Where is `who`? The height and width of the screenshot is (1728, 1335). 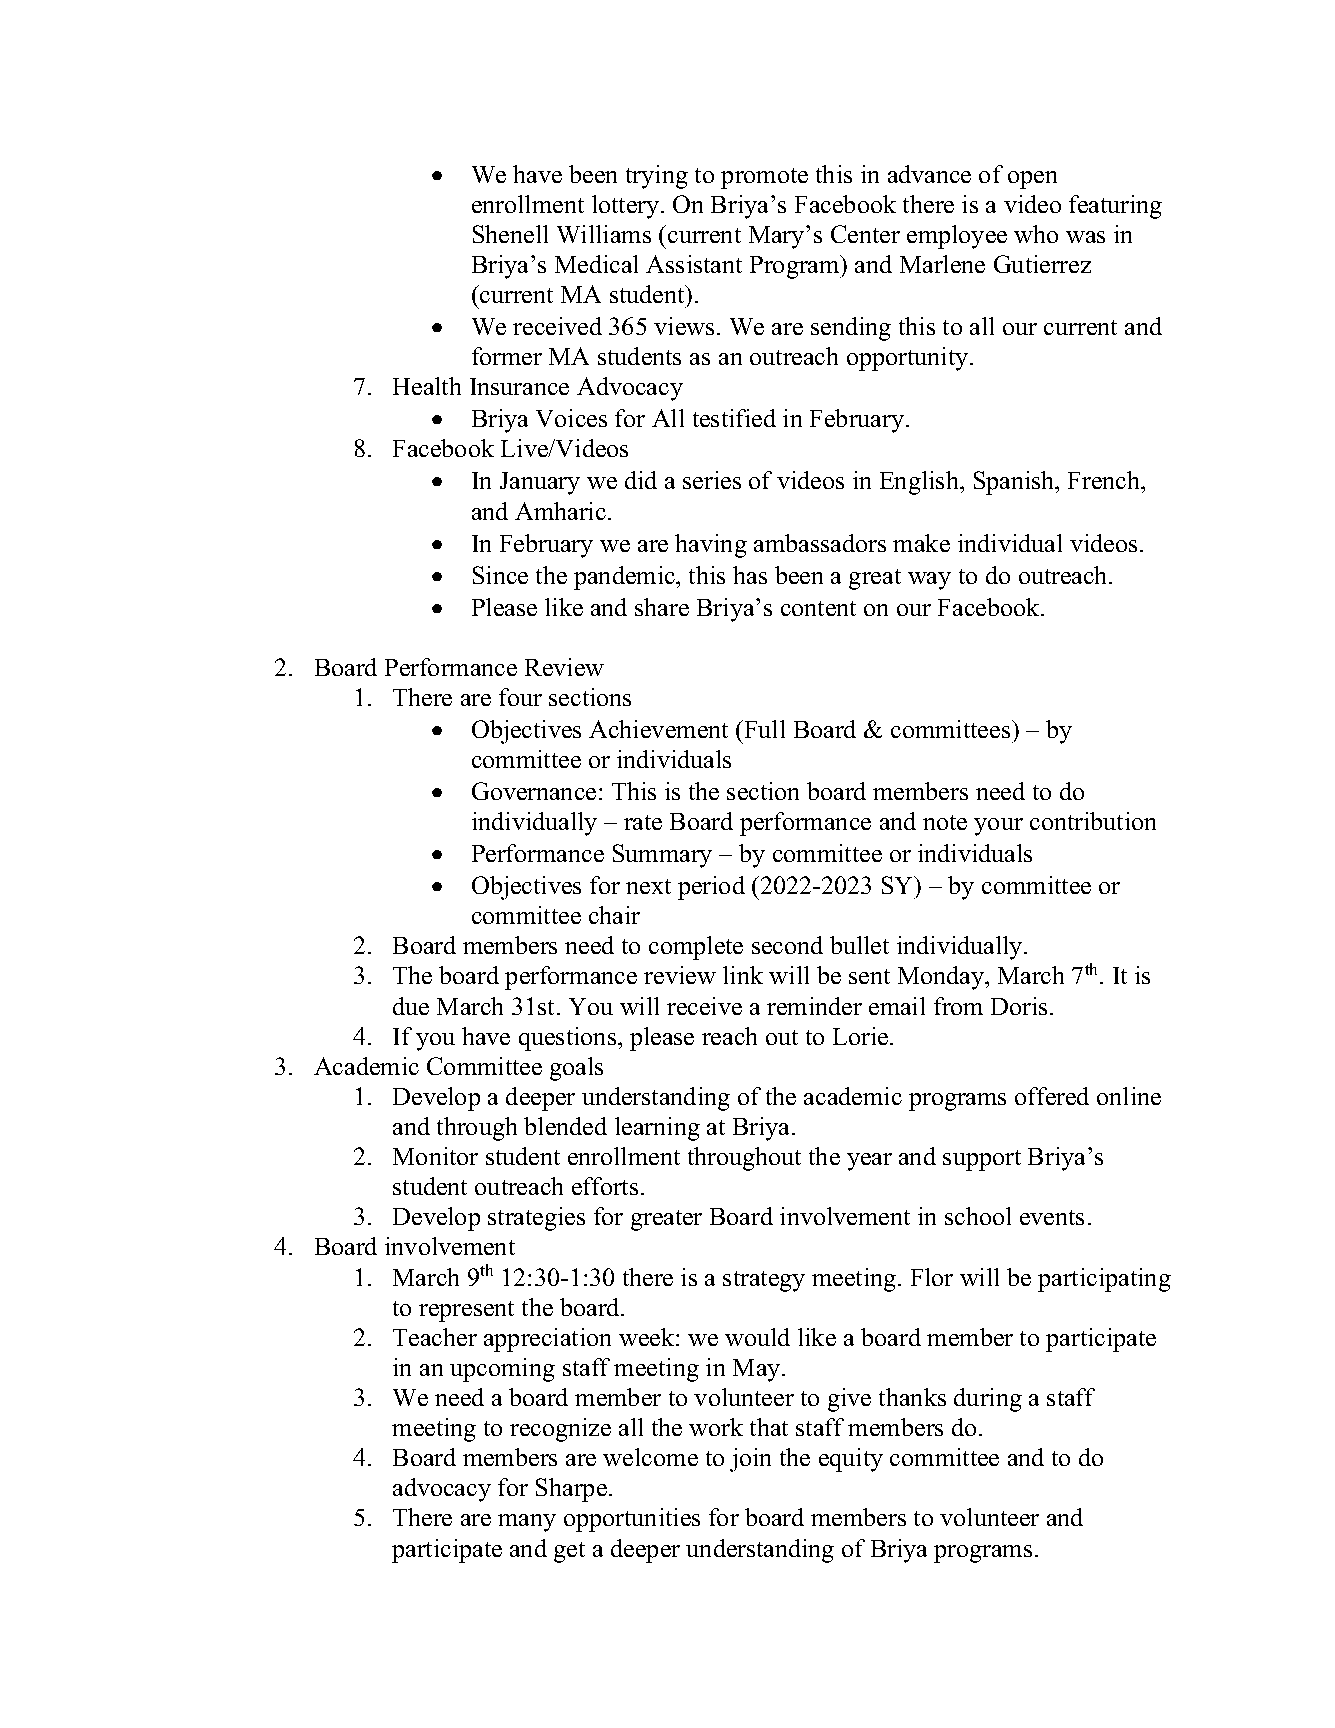 who is located at coordinates (1036, 234).
